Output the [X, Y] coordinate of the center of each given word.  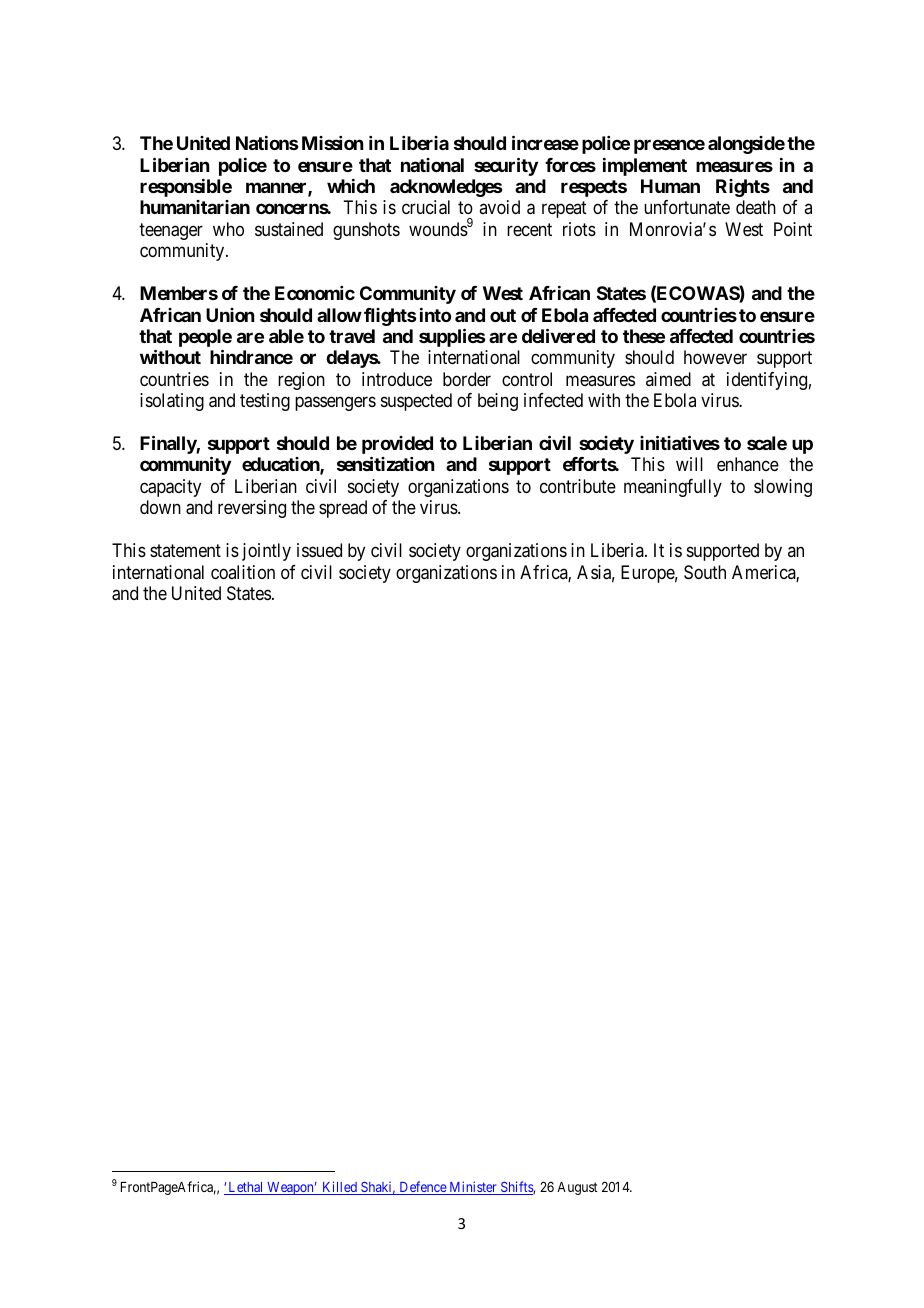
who [228, 229]
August [577, 1188]
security [506, 166]
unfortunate [687, 207]
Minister [473, 1188]
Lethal [246, 1188]
